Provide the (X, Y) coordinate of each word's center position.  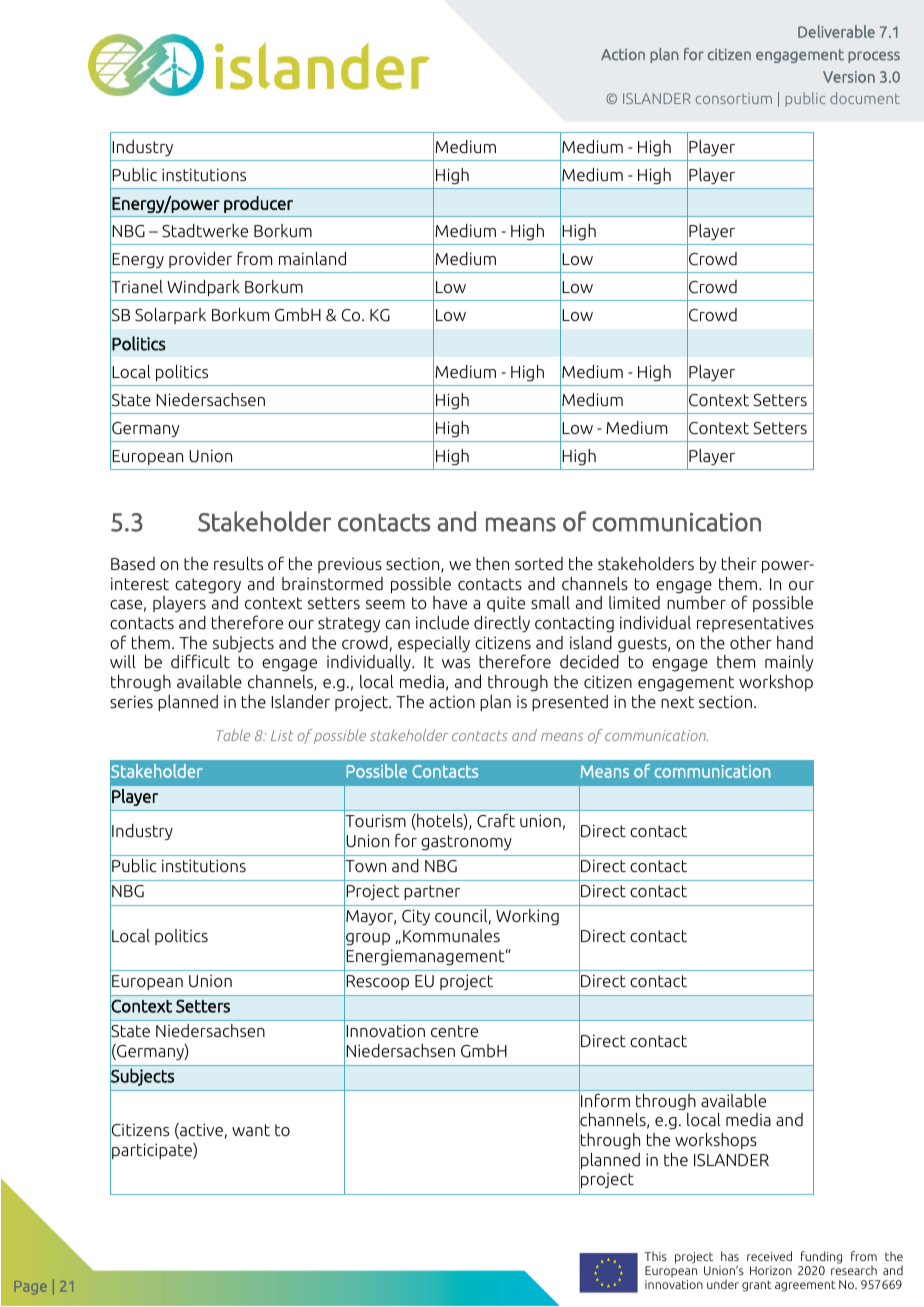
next (677, 702)
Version (849, 77)
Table (233, 735)
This (656, 1256)
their (739, 563)
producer (258, 204)
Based (133, 564)
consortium (734, 98)
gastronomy (466, 843)
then (492, 563)
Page (31, 1287)
